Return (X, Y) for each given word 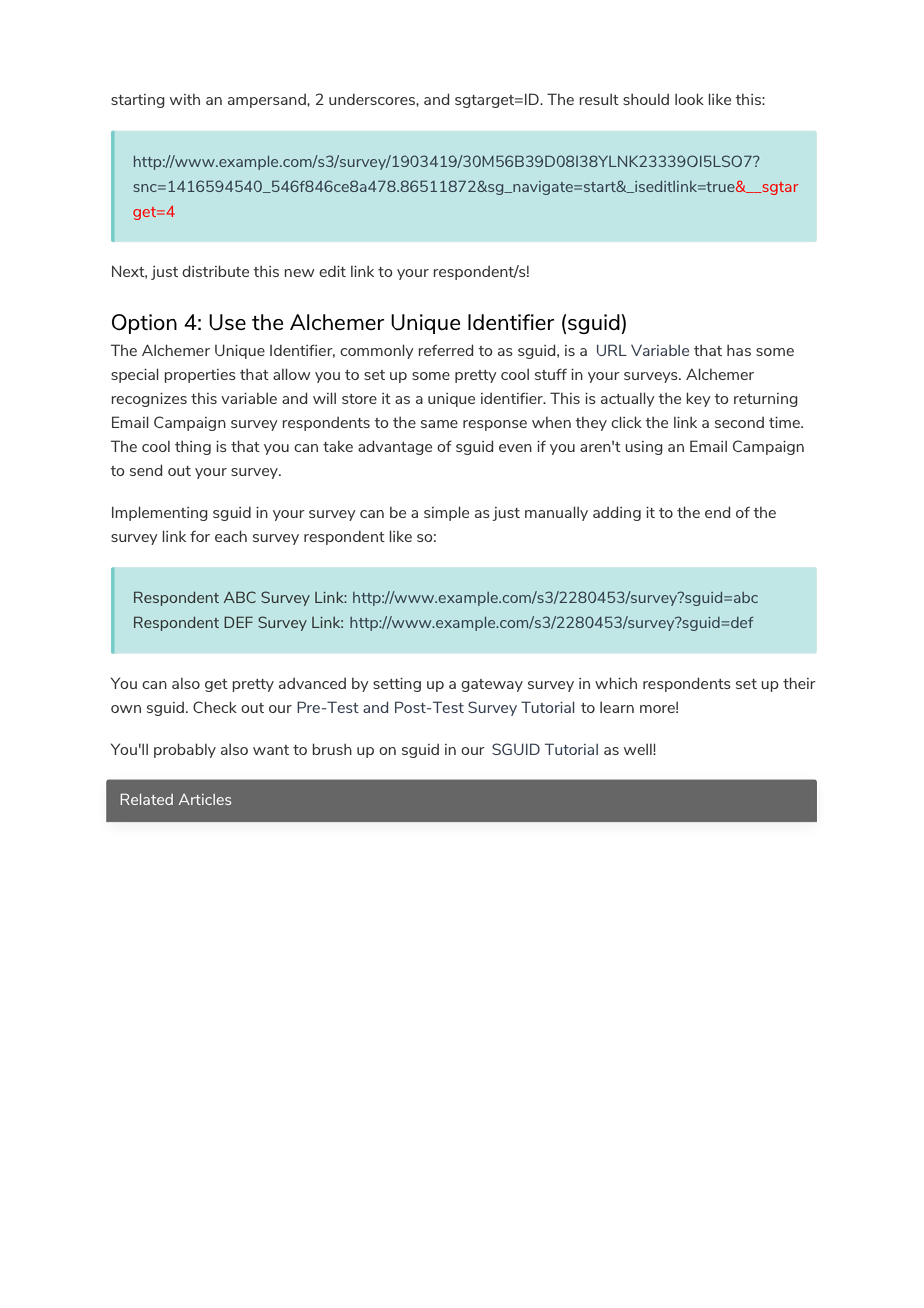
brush (332, 749)
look (689, 99)
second (739, 422)
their (799, 683)
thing (193, 447)
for (200, 536)
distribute (215, 271)
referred (445, 350)
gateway (492, 685)
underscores (373, 99)
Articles (205, 799)
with (185, 99)
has (739, 350)
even (515, 448)
